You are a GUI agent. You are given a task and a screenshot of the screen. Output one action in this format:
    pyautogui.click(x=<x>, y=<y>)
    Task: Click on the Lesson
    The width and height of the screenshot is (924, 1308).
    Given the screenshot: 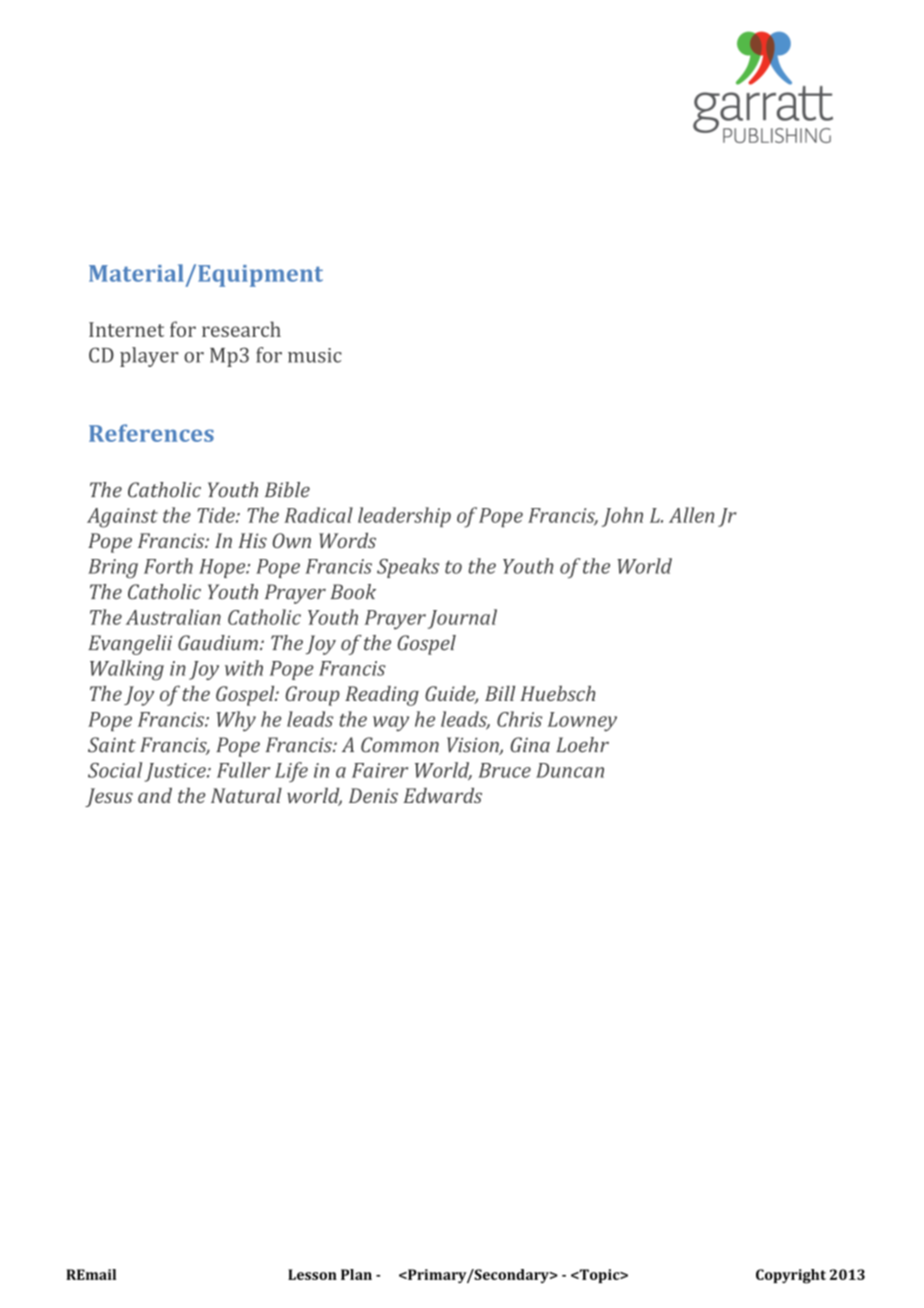 What is the action you would take?
    pyautogui.click(x=312, y=1274)
